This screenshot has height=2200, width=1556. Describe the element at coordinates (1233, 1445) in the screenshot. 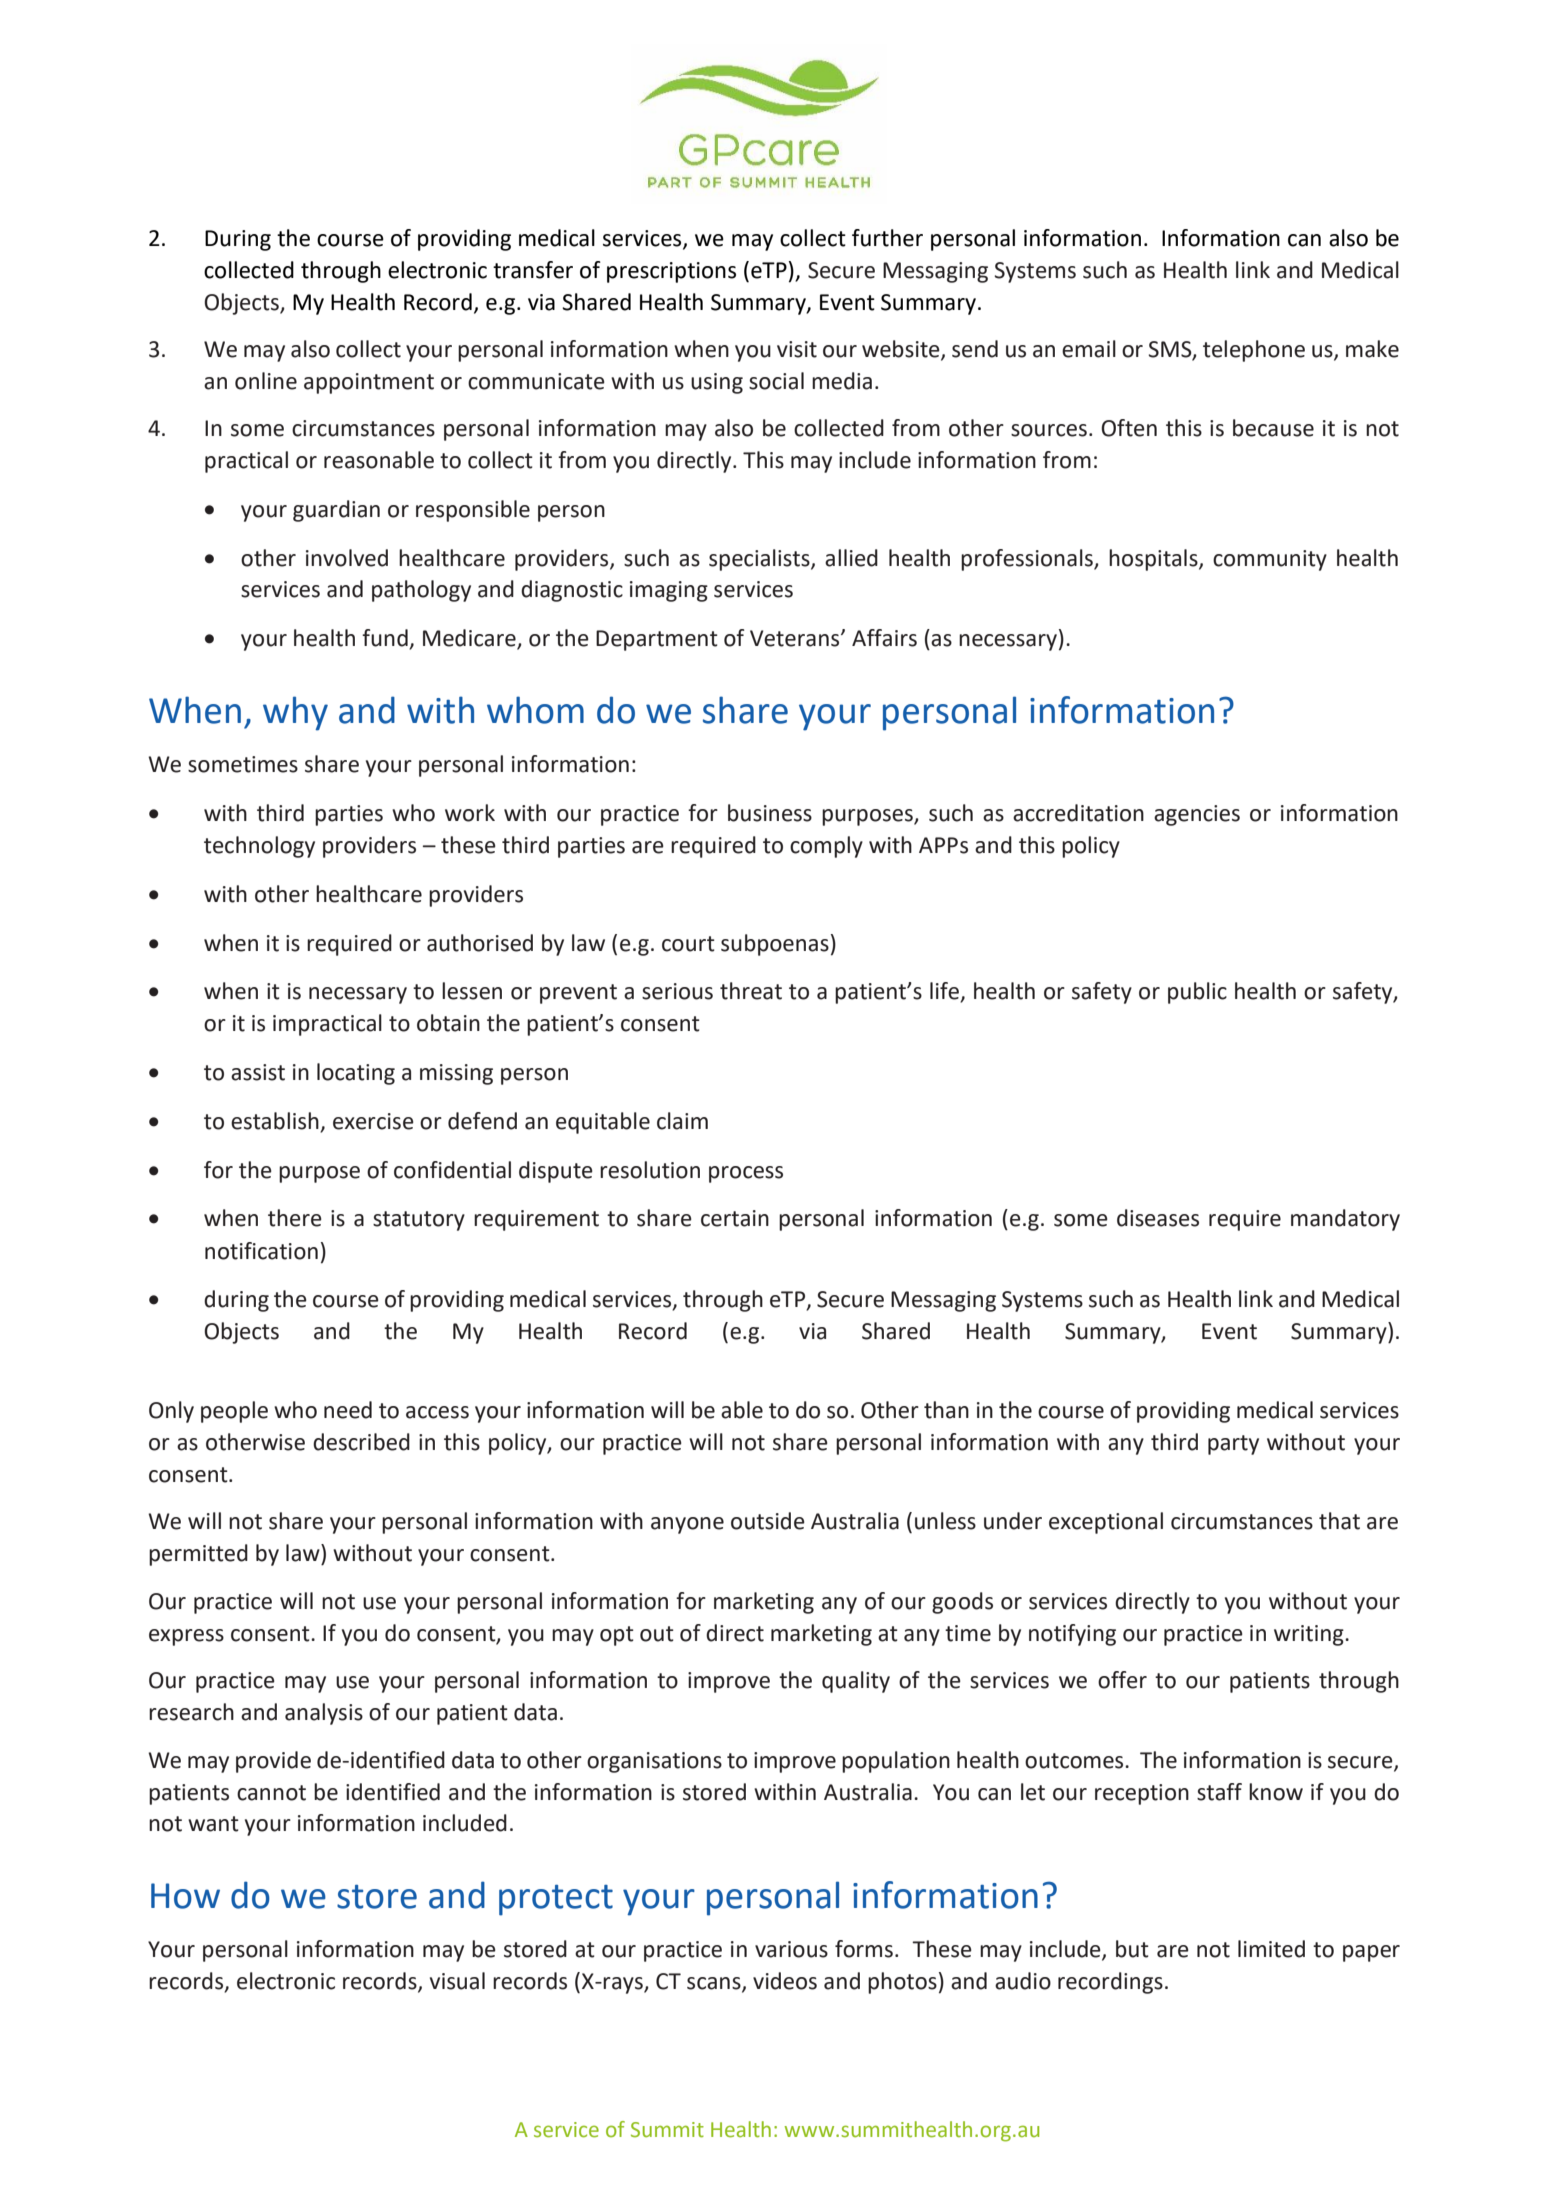

I see `party` at that location.
